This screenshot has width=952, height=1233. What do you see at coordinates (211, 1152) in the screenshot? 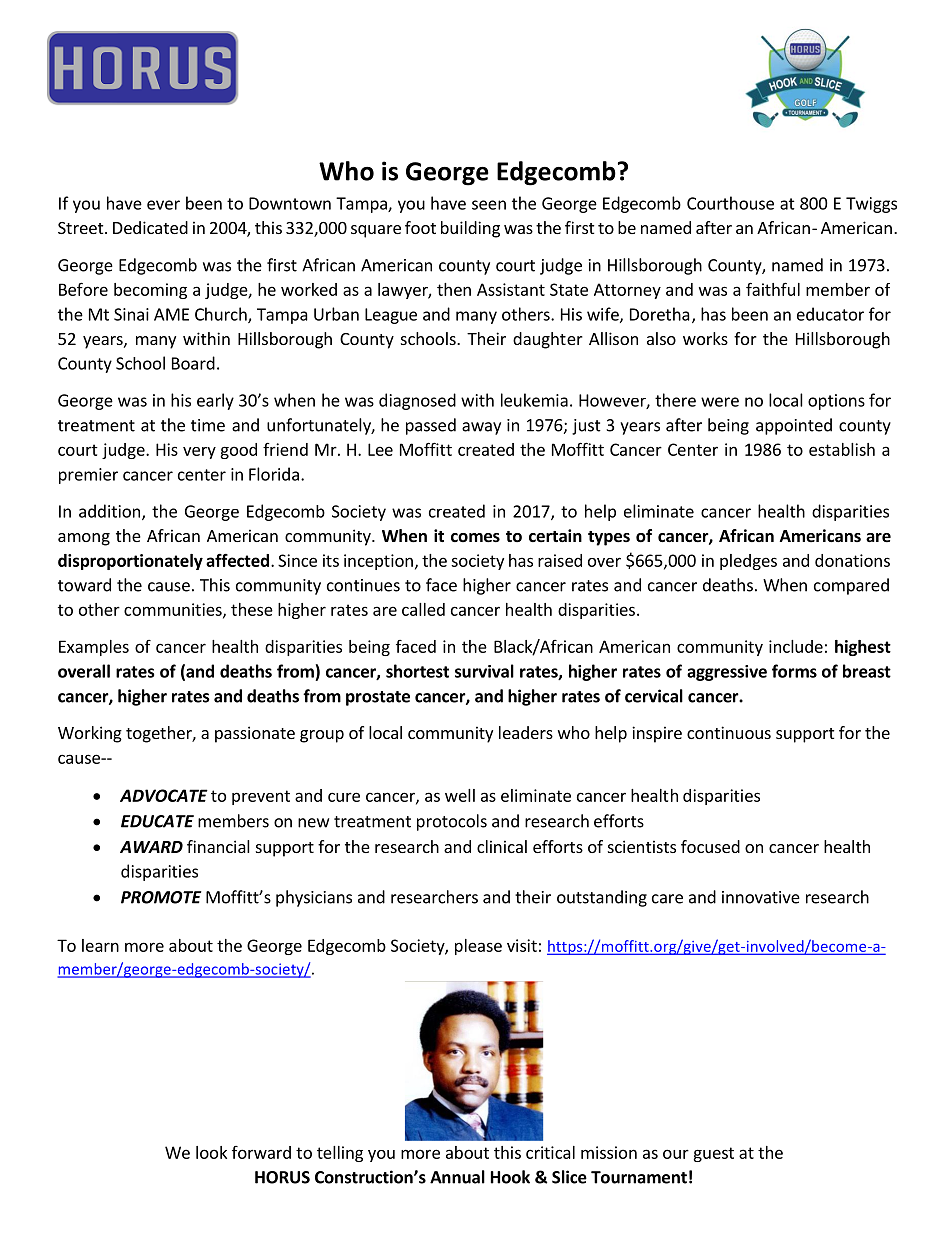
I see `look` at bounding box center [211, 1152].
